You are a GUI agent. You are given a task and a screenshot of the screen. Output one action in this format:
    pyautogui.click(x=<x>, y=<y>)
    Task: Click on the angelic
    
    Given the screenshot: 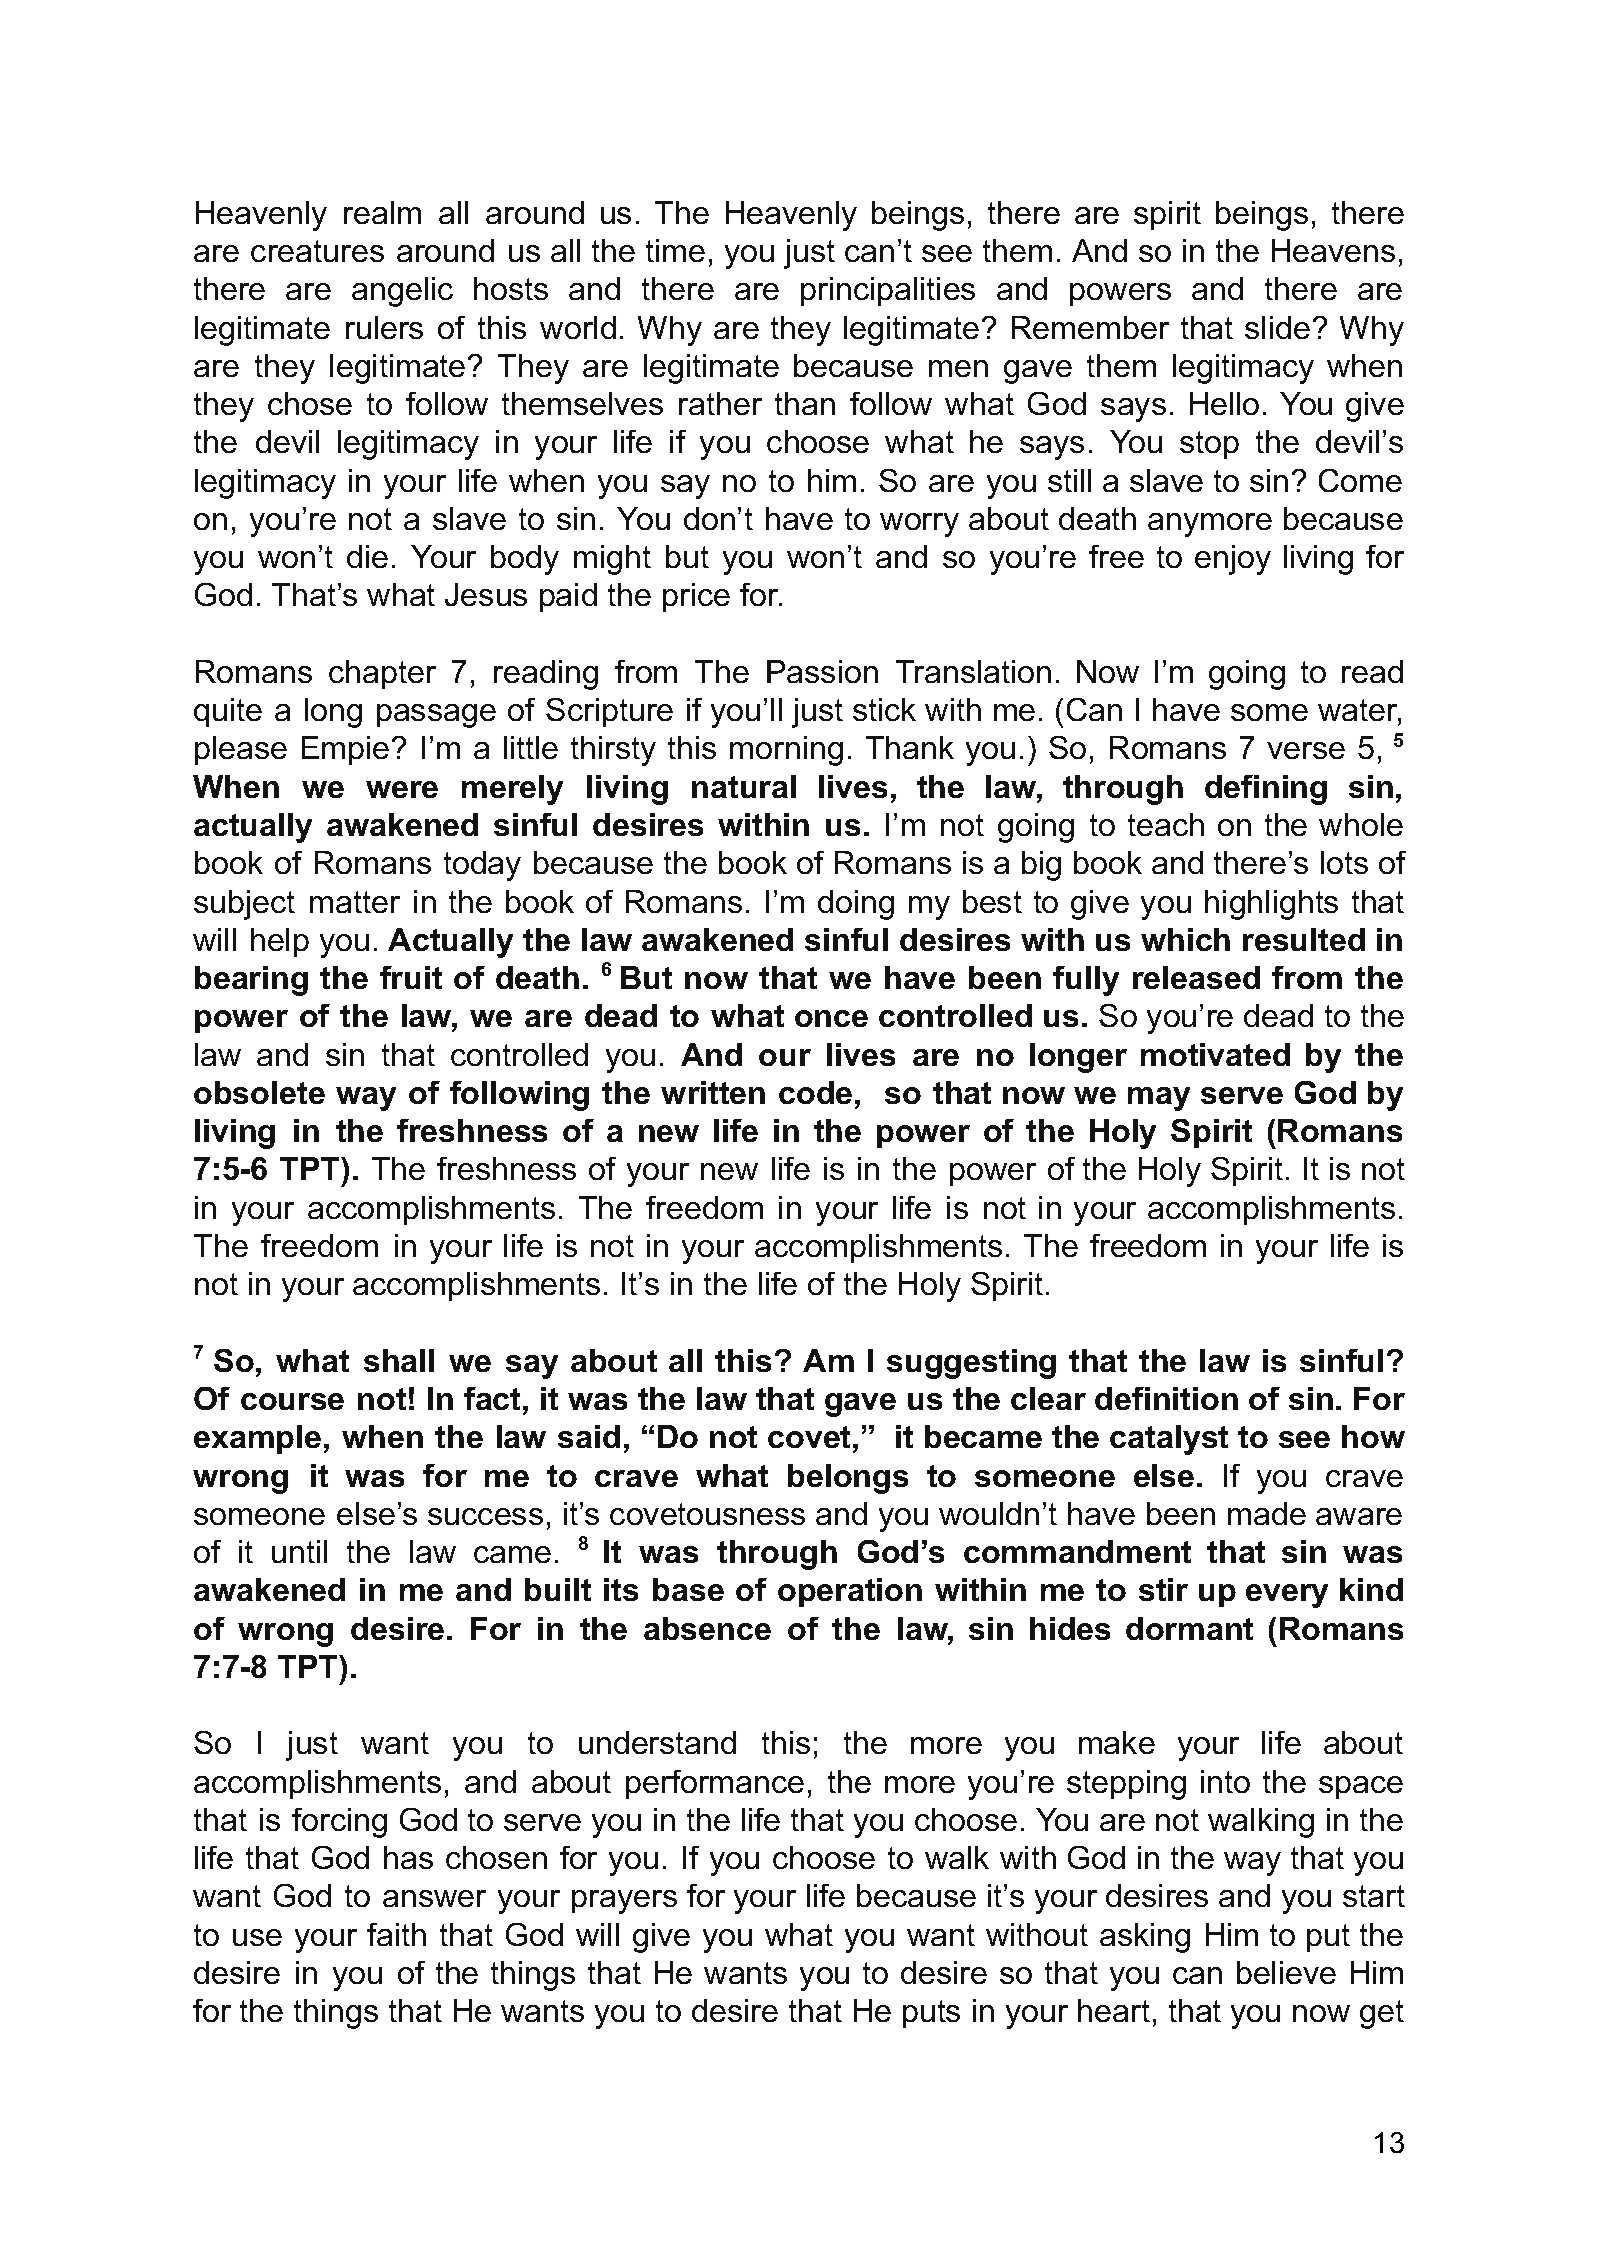 What is the action you would take?
    pyautogui.click(x=402, y=292)
